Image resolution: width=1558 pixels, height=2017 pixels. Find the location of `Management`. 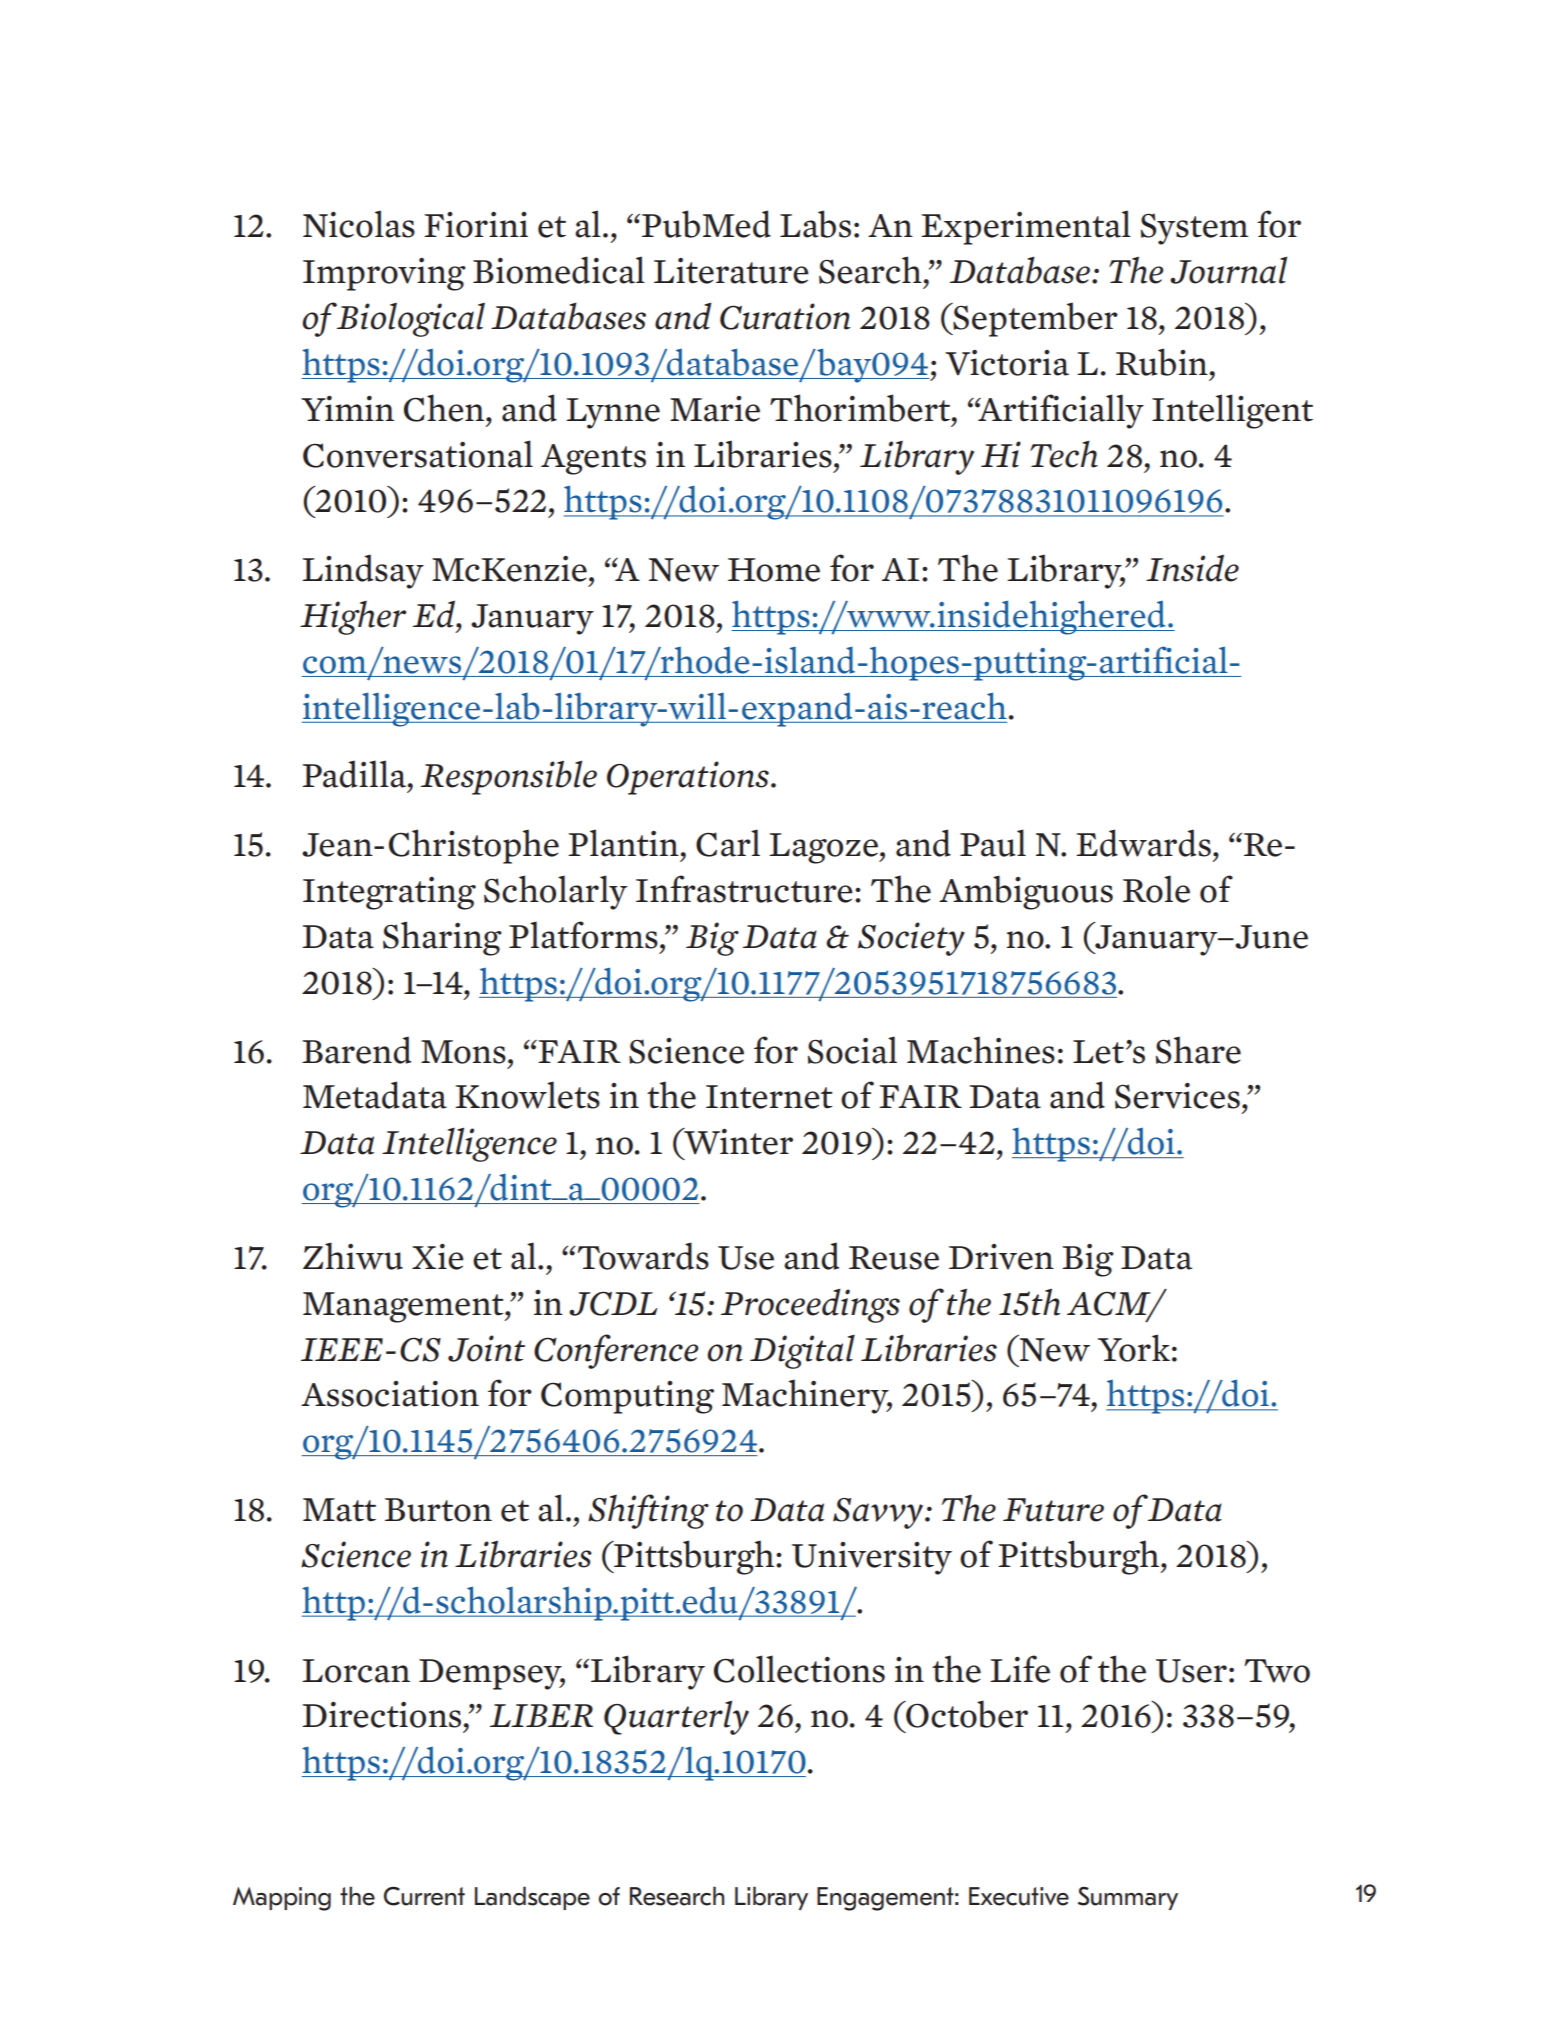

Management is located at coordinates (404, 1307).
